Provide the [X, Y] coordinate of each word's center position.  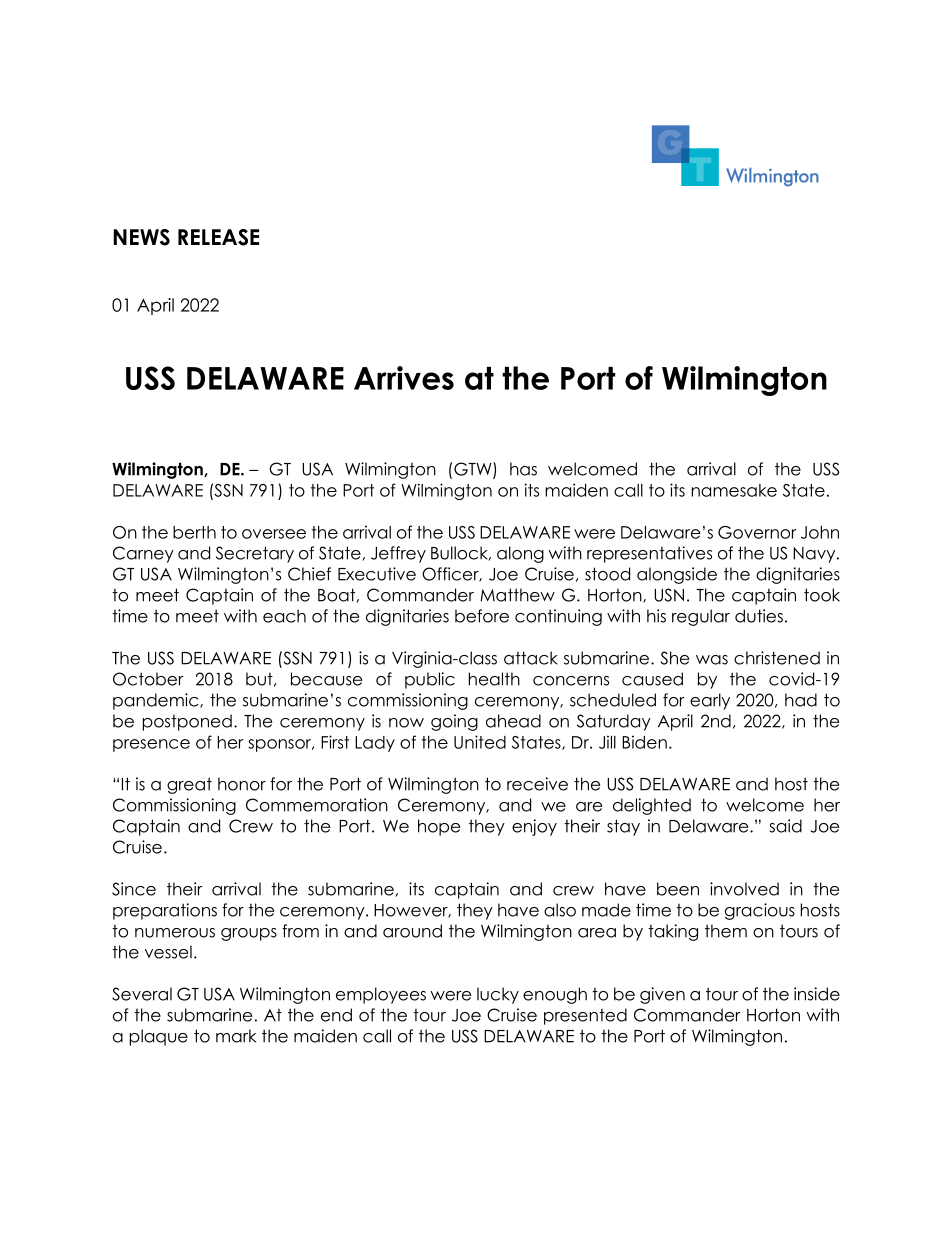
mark [236, 1036]
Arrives [404, 378]
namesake [734, 490]
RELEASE [218, 237]
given [662, 995]
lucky [498, 995]
